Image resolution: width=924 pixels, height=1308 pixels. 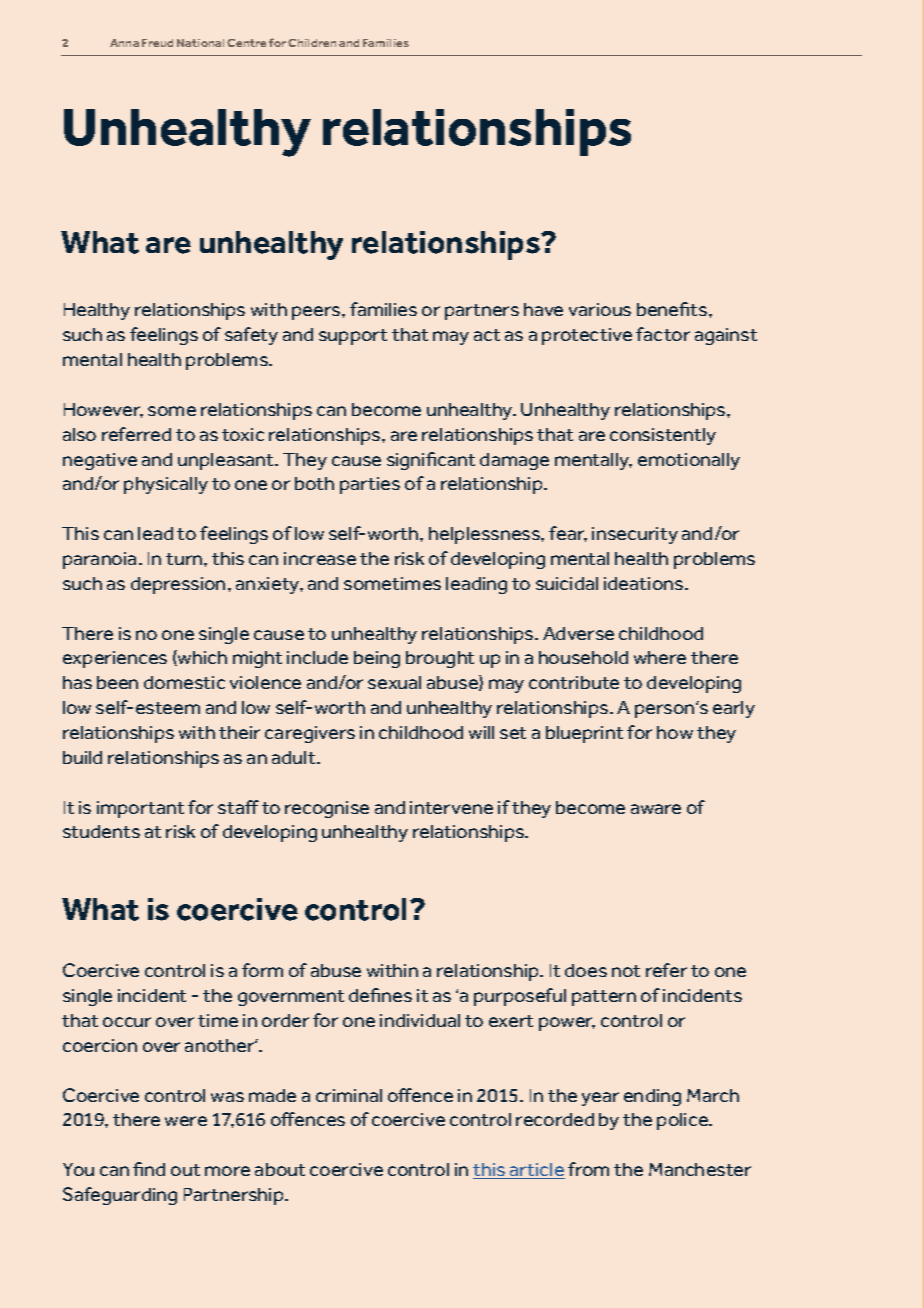 I want to click on consistently, so click(x=663, y=436).
